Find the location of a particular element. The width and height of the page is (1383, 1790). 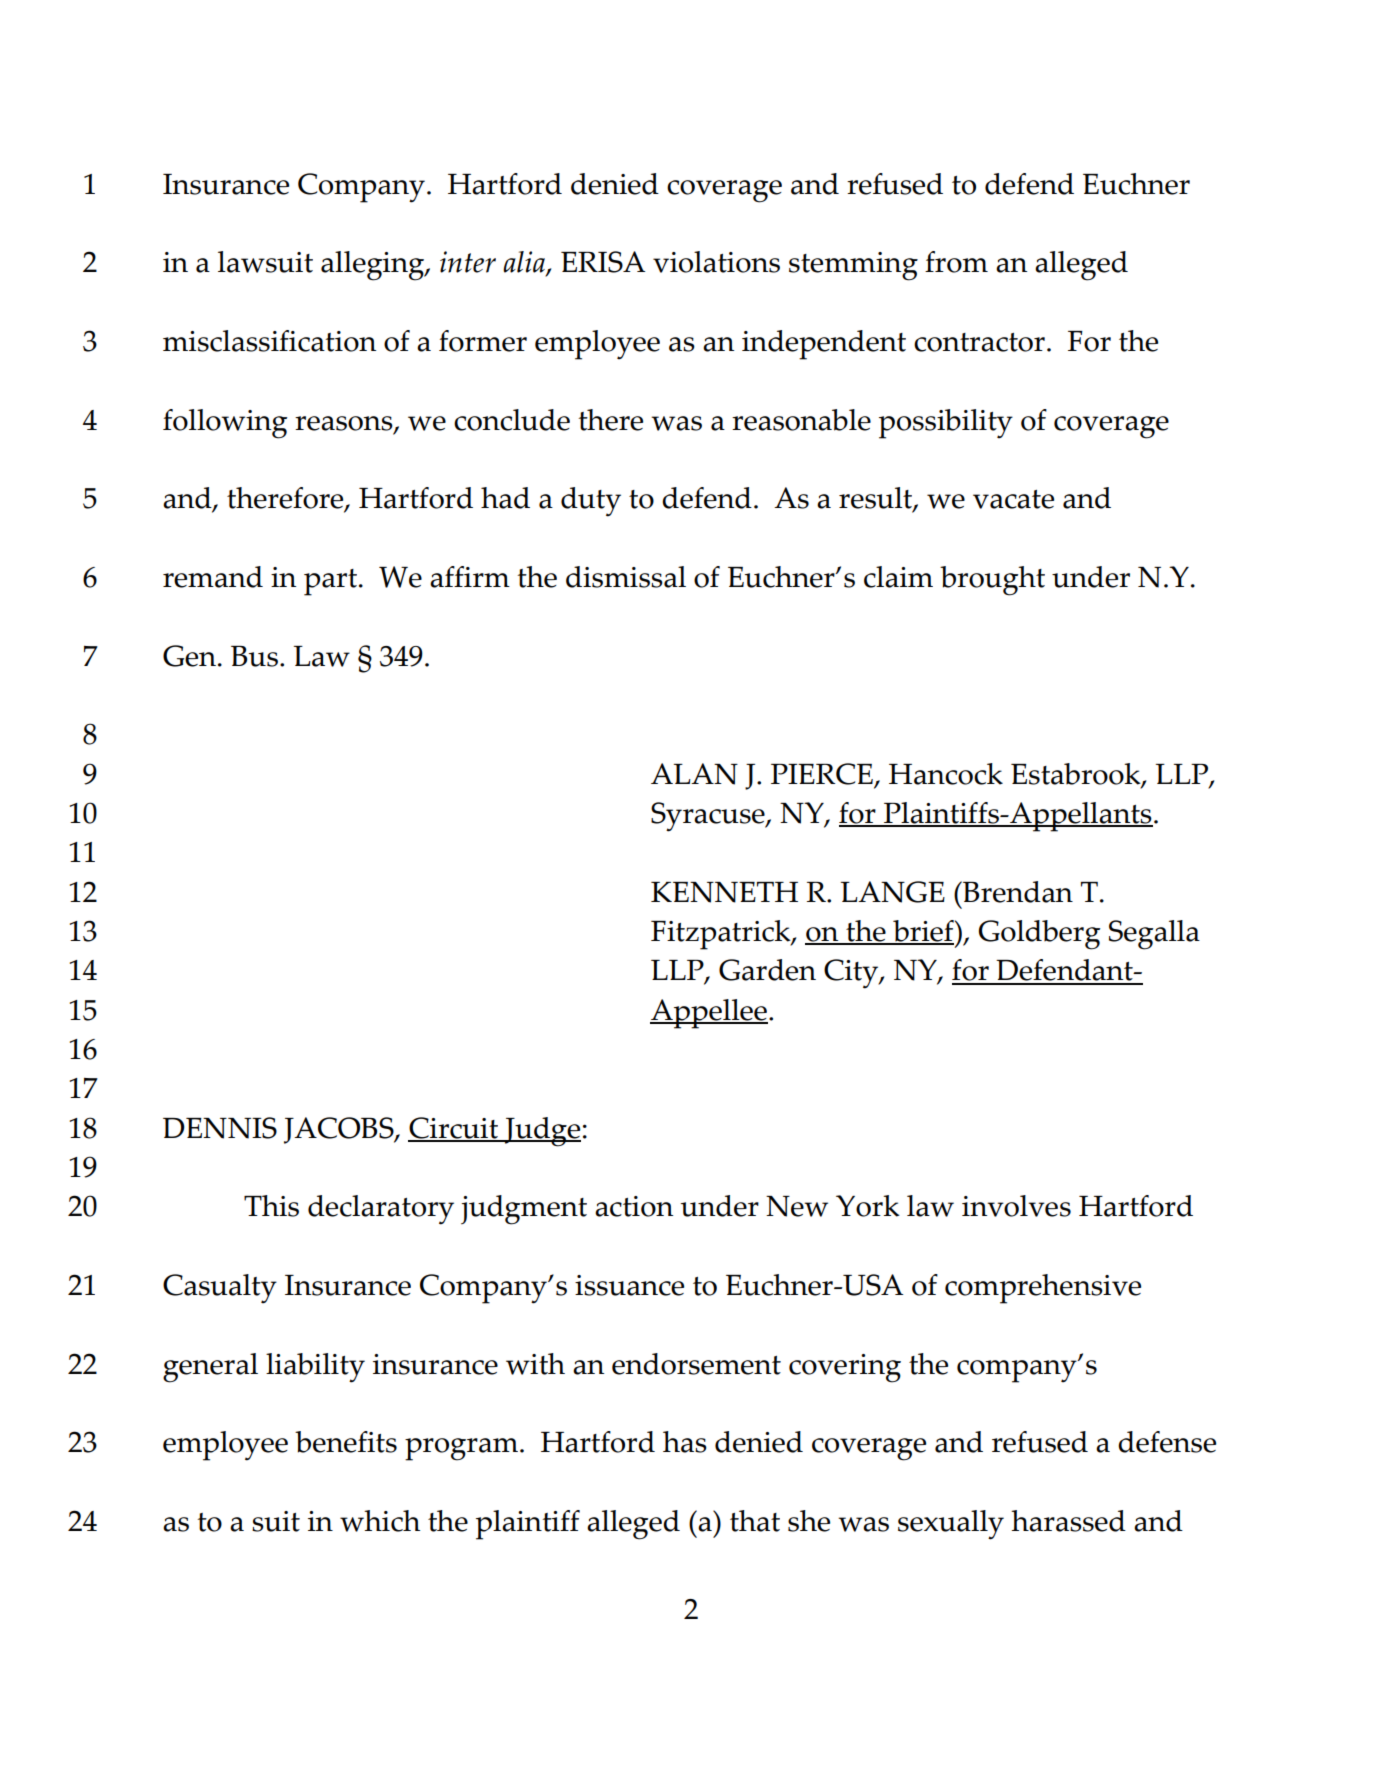

has is located at coordinates (685, 1442).
